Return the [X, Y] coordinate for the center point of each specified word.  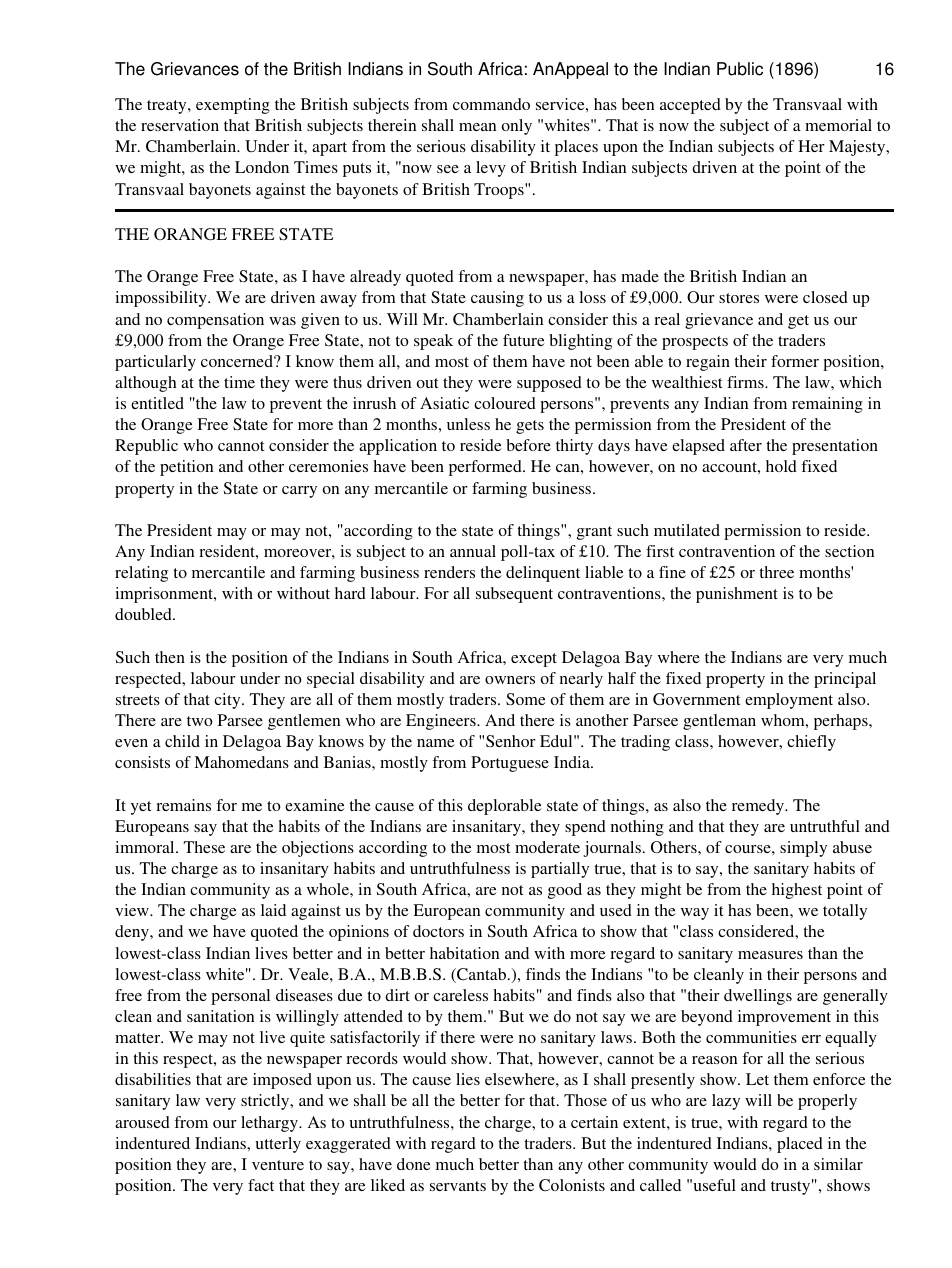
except [534, 660]
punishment [737, 595]
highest [797, 891]
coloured [505, 403]
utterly [278, 1145]
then [170, 657]
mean [478, 127]
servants [458, 1186]
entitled [157, 403]
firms [746, 382]
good [565, 891]
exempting [233, 106]
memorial [838, 125]
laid [273, 910]
